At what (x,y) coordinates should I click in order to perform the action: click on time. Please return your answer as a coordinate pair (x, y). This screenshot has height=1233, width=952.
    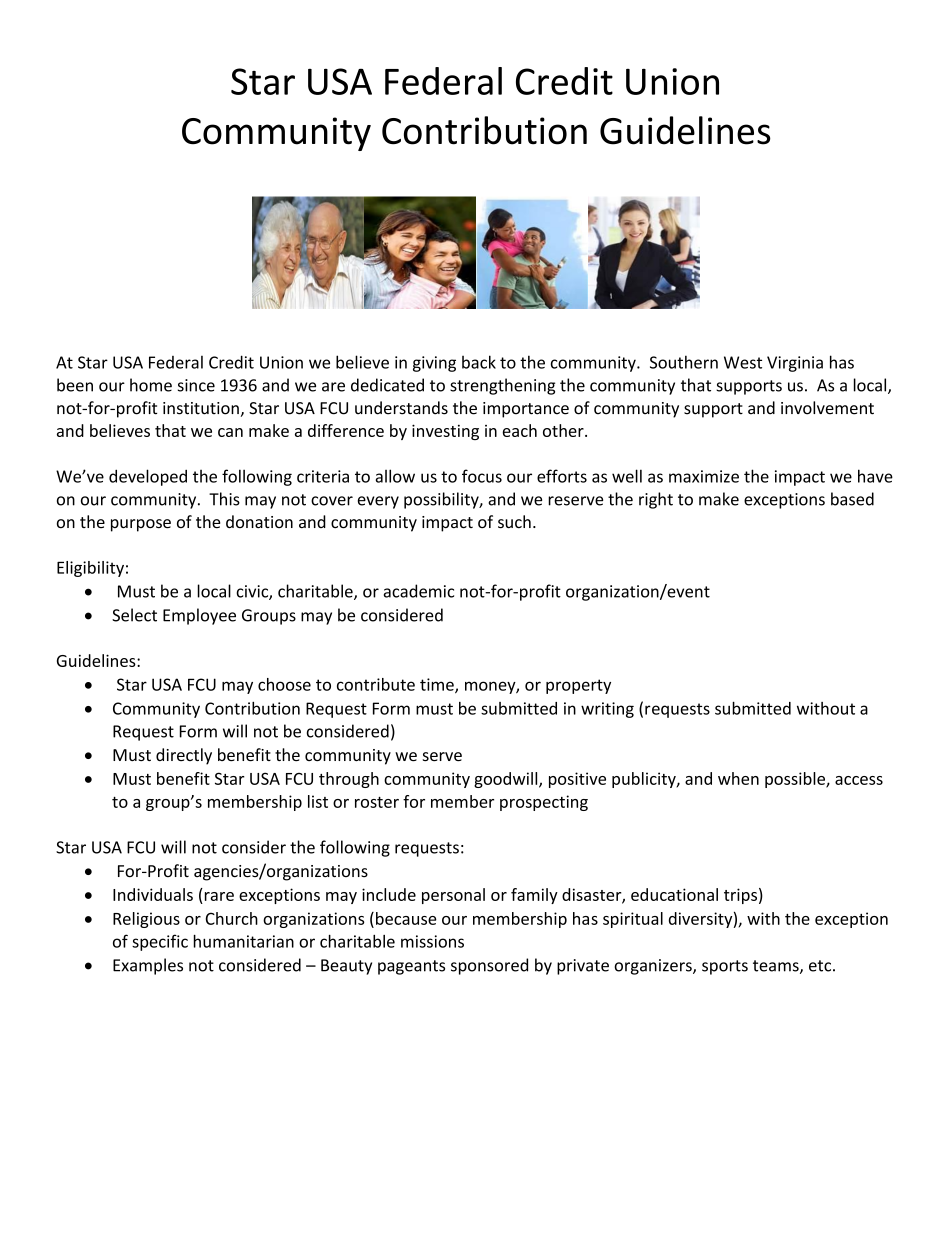
    Looking at the image, I should click on (438, 685).
